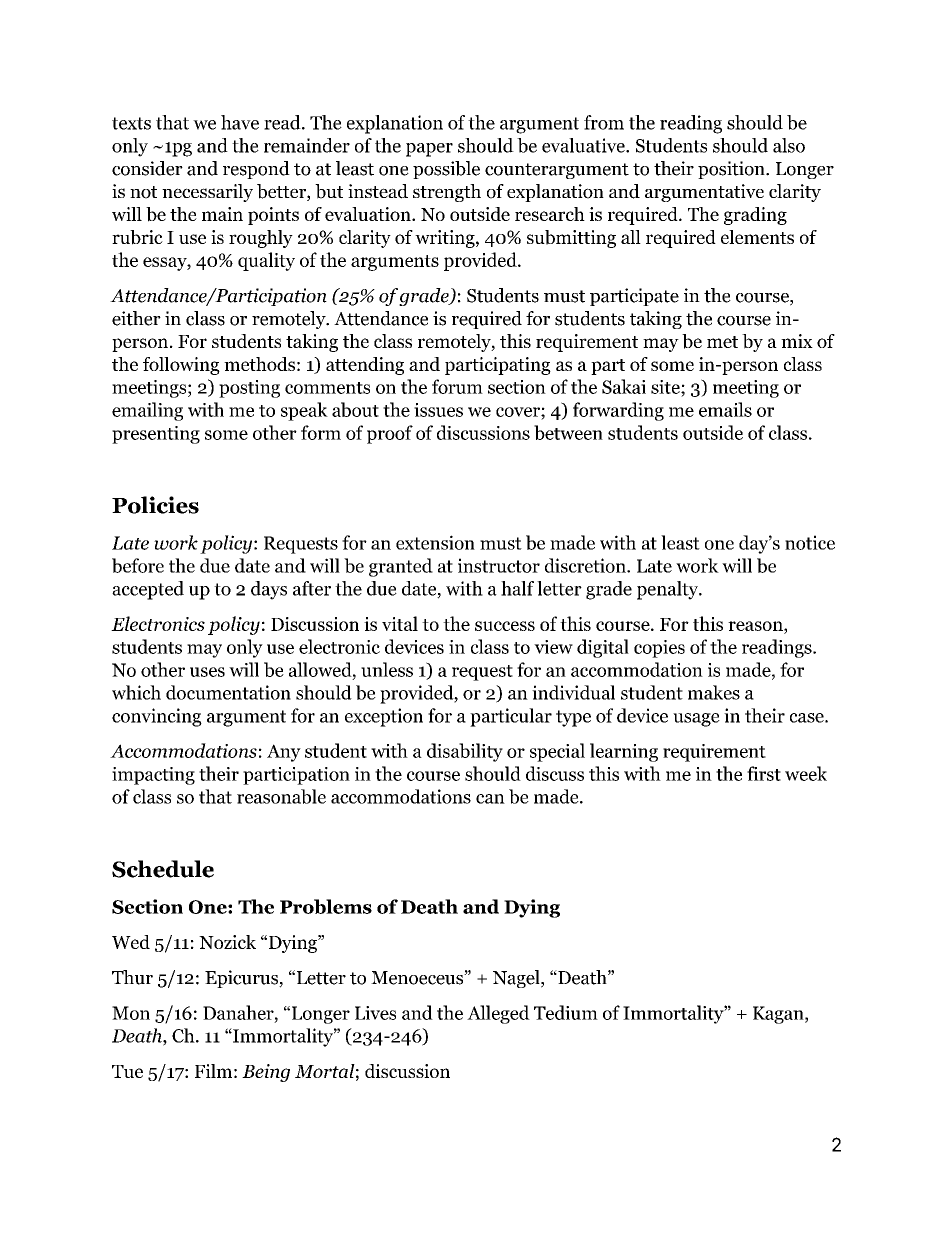  I want to click on can, so click(490, 799).
